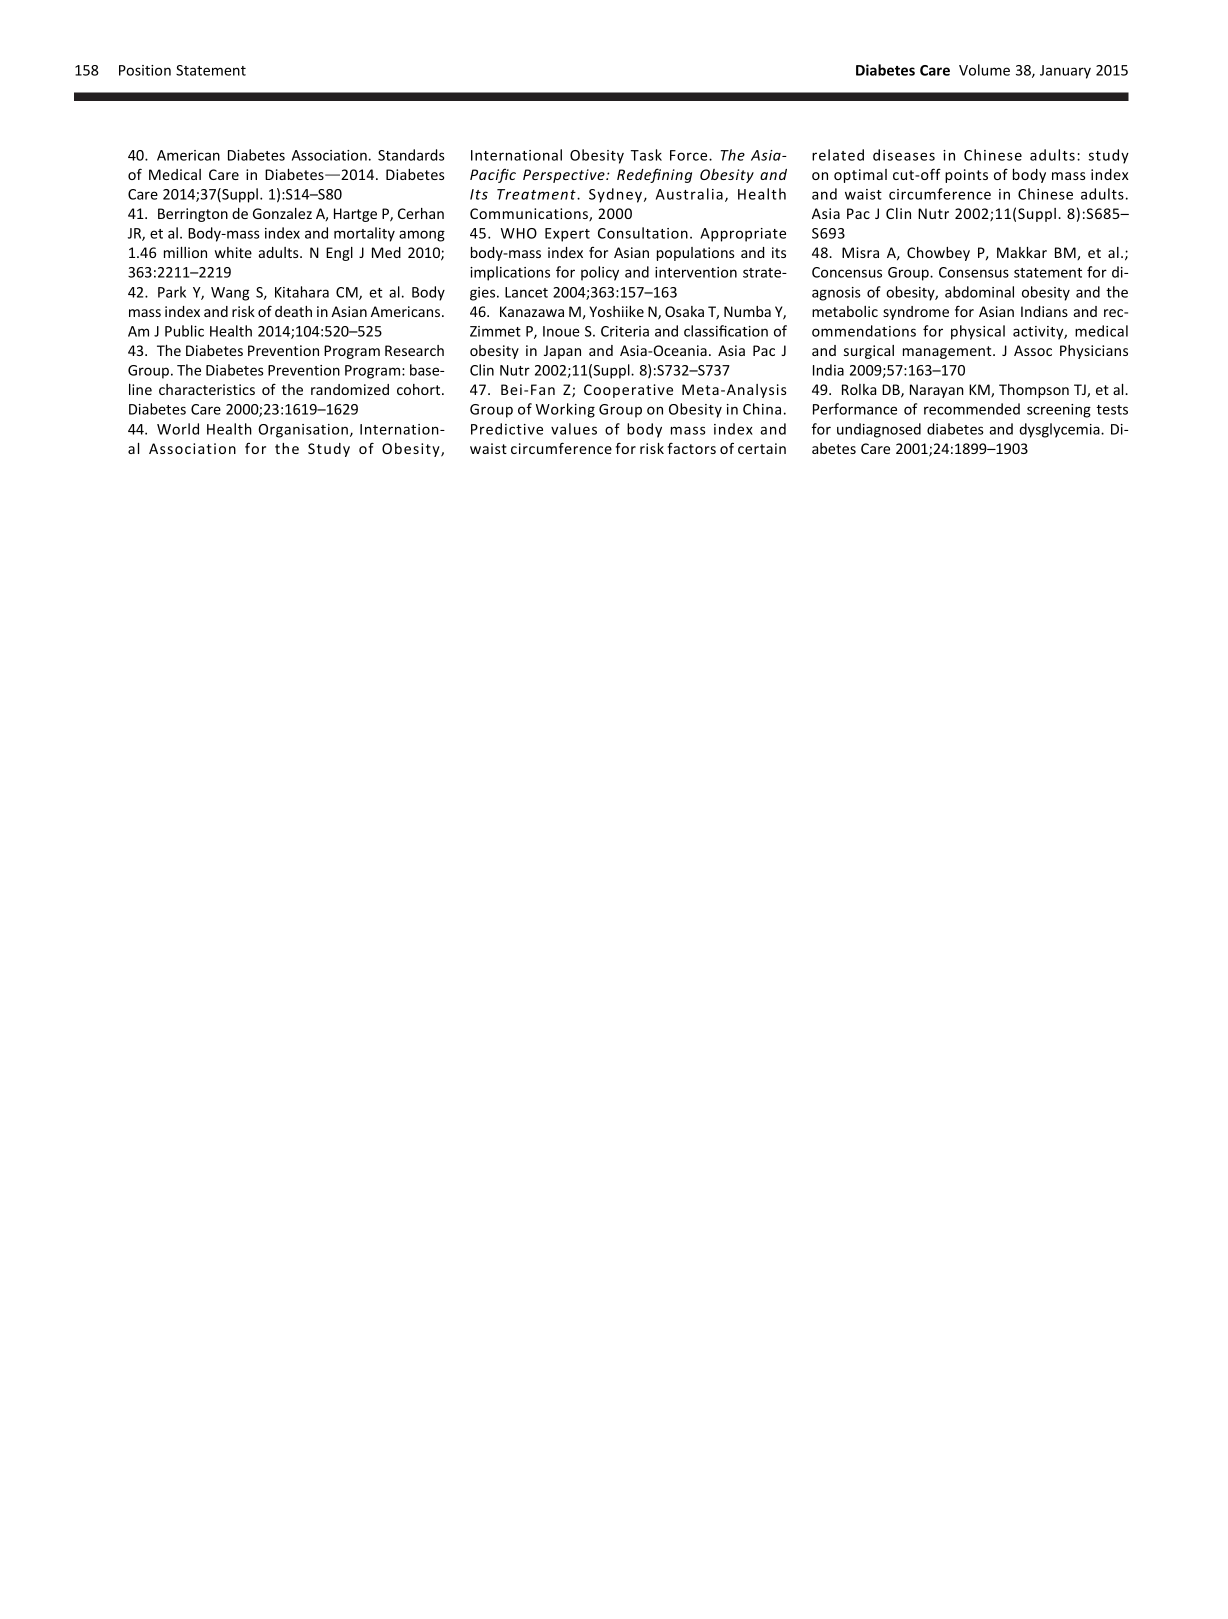  I want to click on Consensus, so click(974, 272).
